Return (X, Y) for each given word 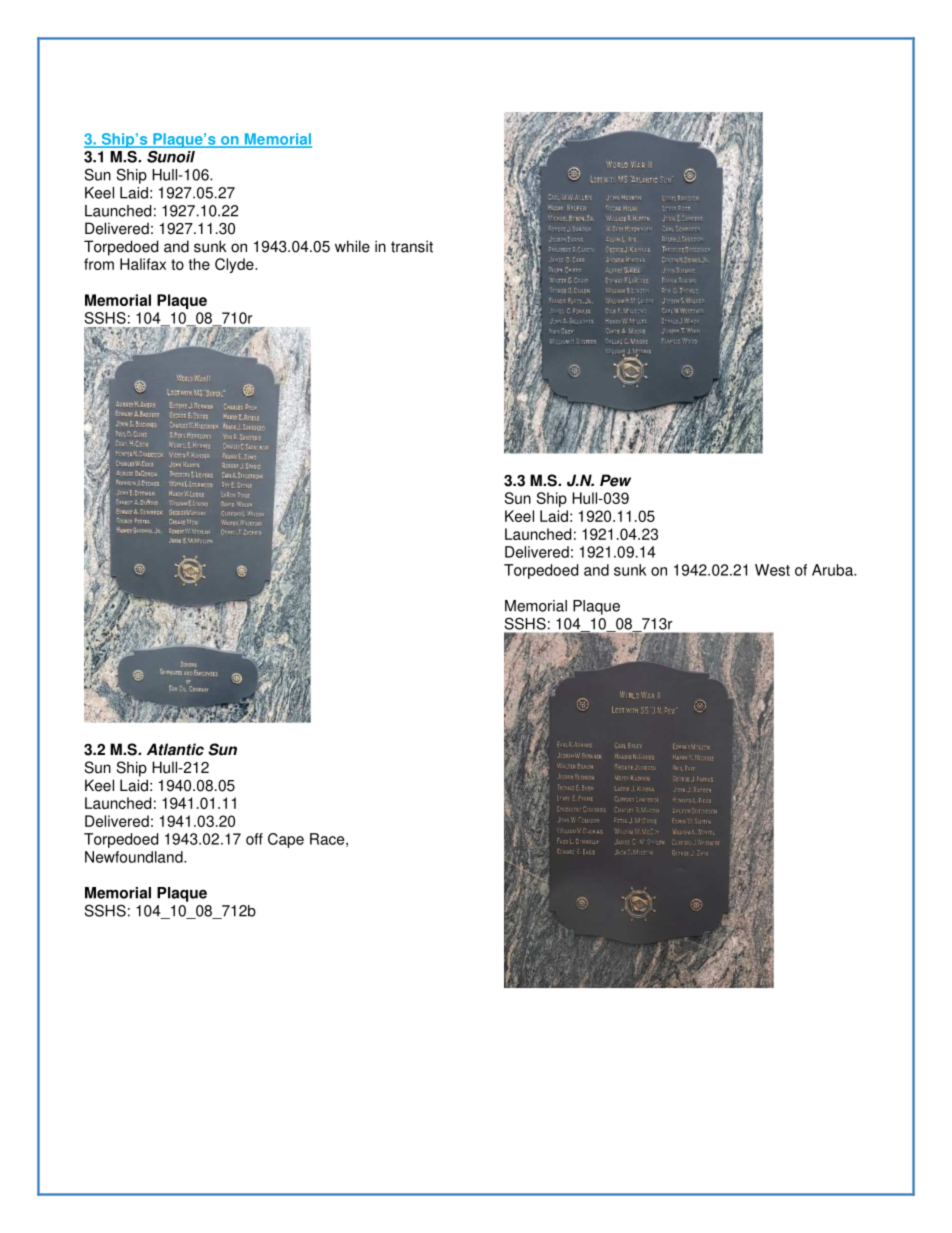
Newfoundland (135, 857)
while (352, 246)
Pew (615, 480)
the (199, 264)
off (254, 839)
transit (412, 246)
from (99, 264)
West (772, 570)
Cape (286, 840)
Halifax (143, 264)
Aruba (833, 570)
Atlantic (175, 749)
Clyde (235, 265)
